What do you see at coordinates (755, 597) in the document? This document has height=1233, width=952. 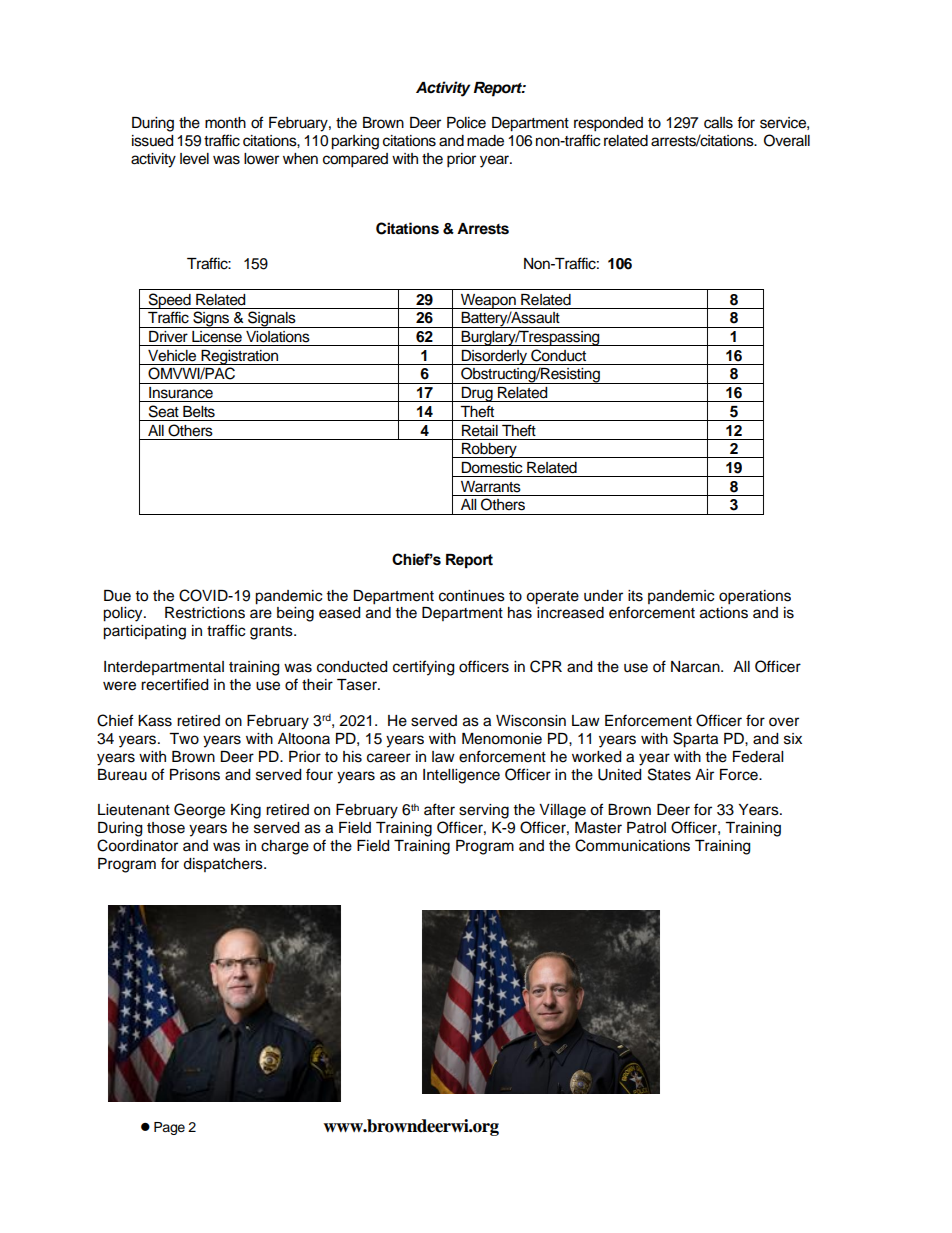 I see `operations` at bounding box center [755, 597].
